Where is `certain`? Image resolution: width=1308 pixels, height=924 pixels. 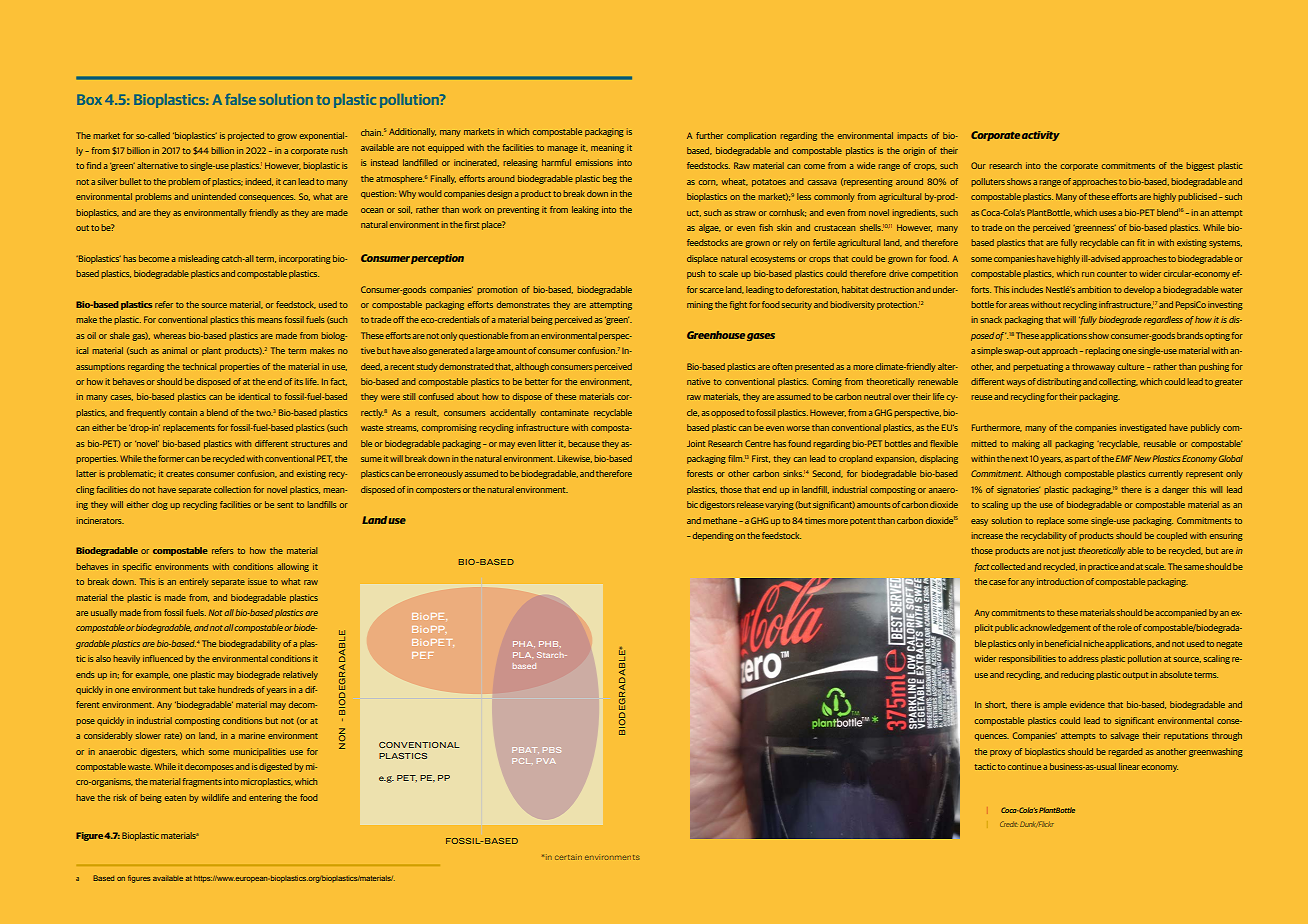
certain is located at coordinates (568, 857).
